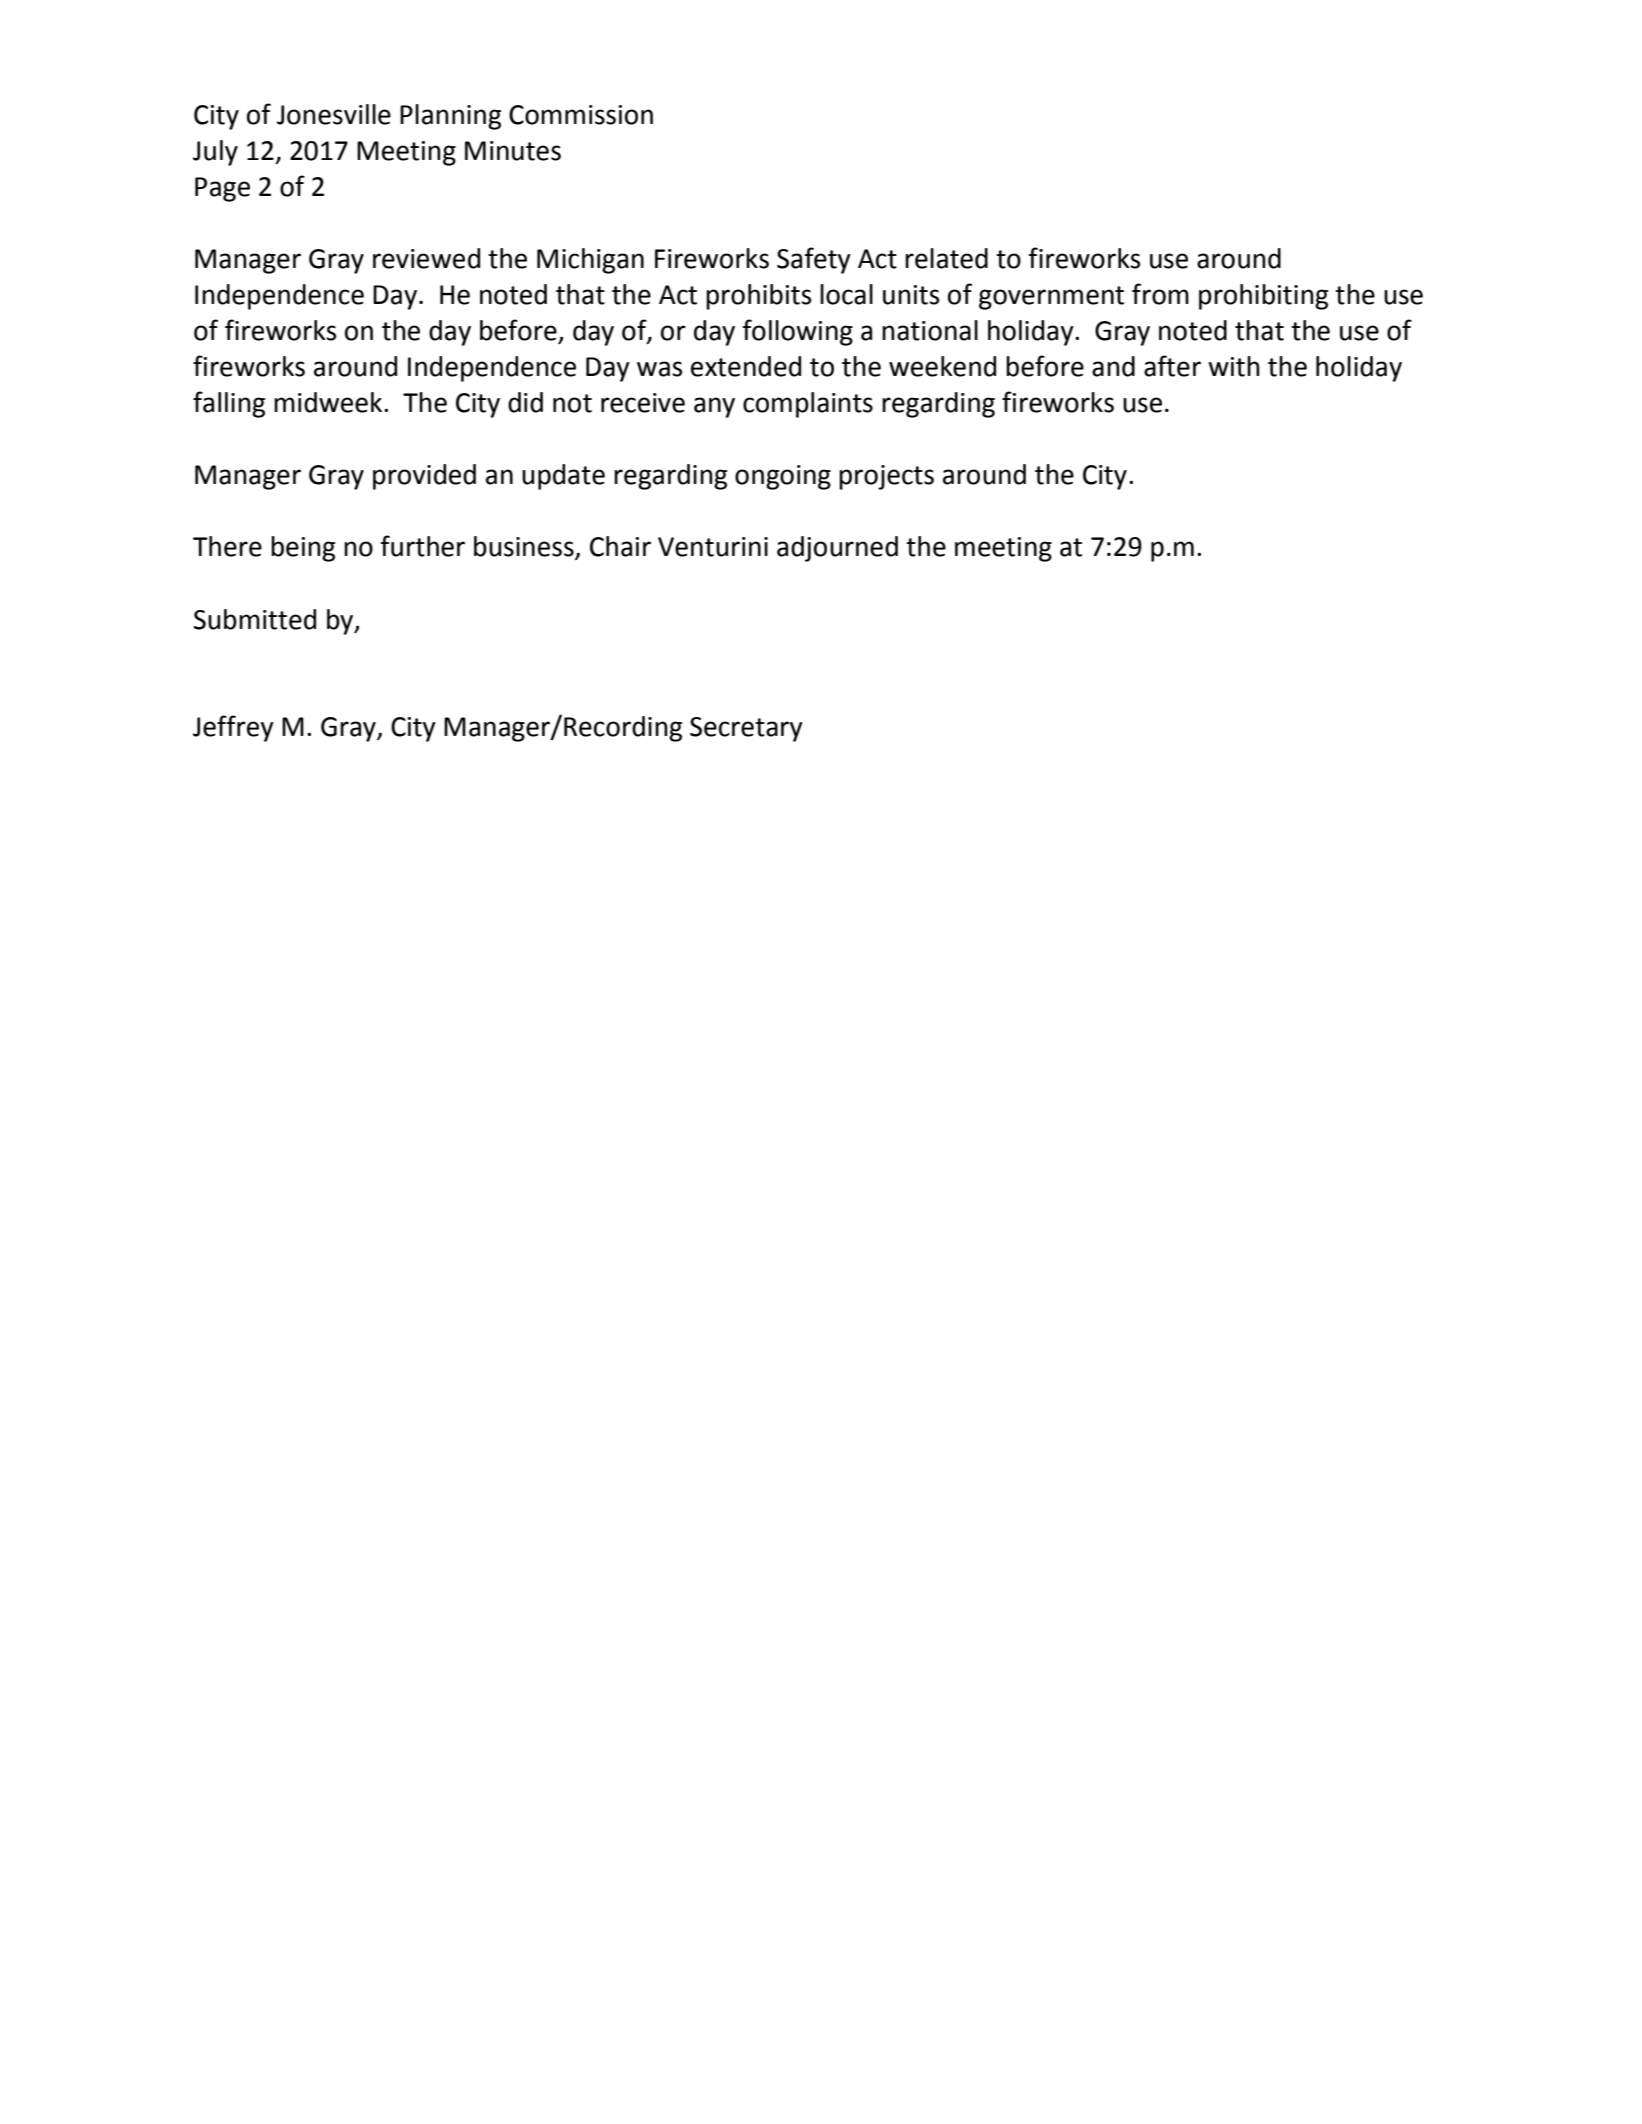  I want to click on projects, so click(886, 477).
